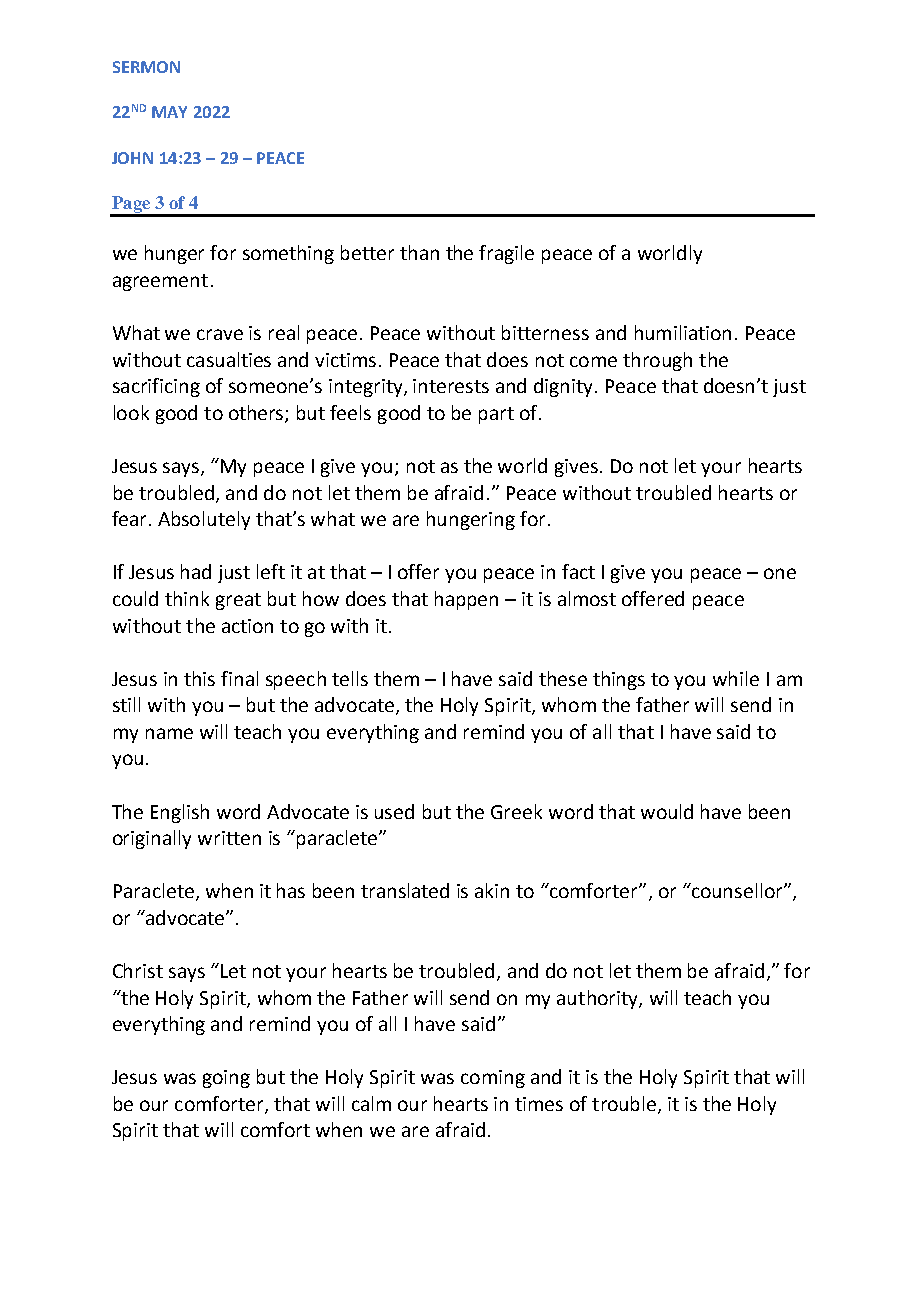 This screenshot has height=1309, width=924. Describe the element at coordinates (180, 813) in the screenshot. I see `English` at that location.
